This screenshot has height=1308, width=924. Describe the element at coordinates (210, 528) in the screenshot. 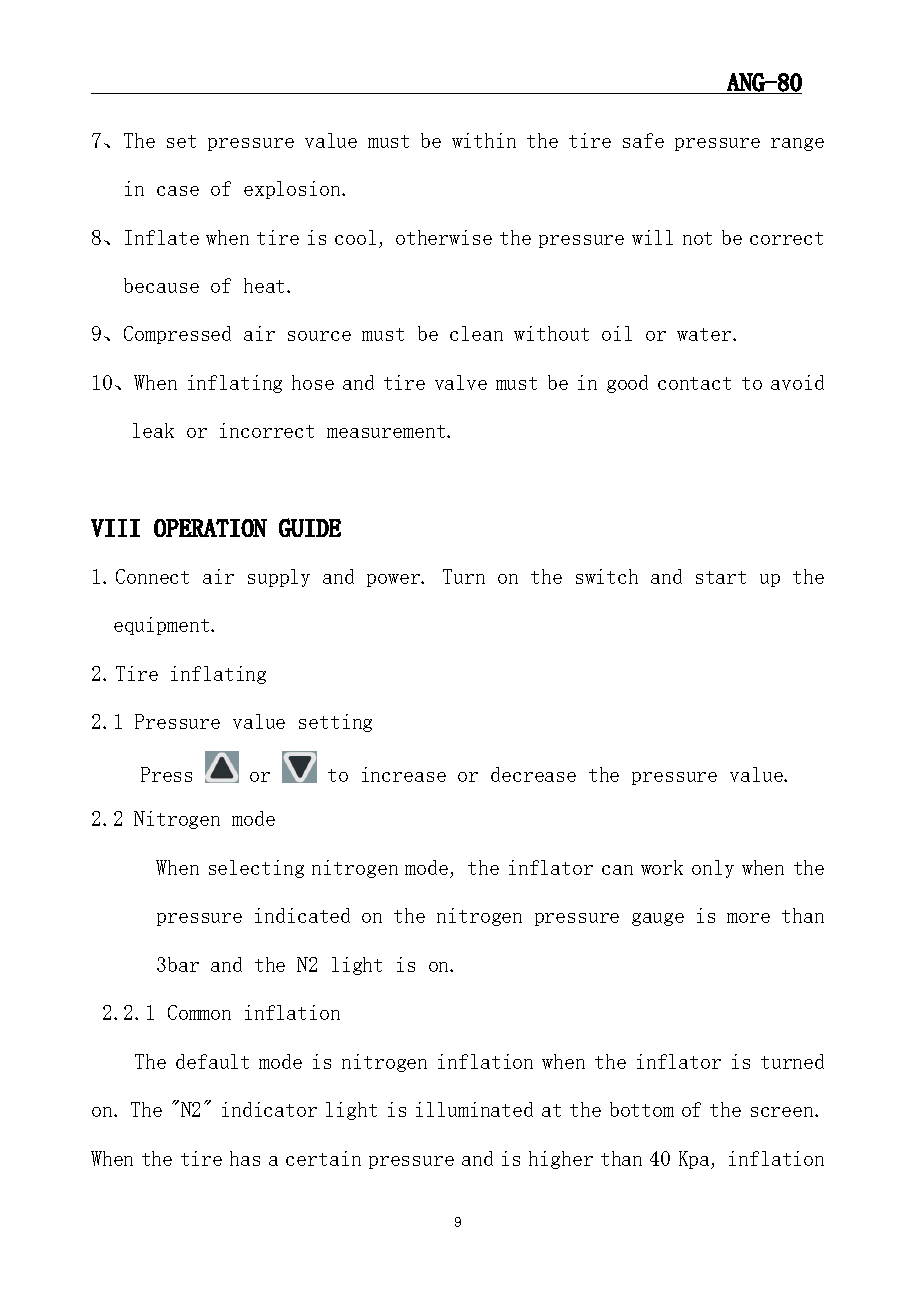

I see `OPERATION` at that location.
